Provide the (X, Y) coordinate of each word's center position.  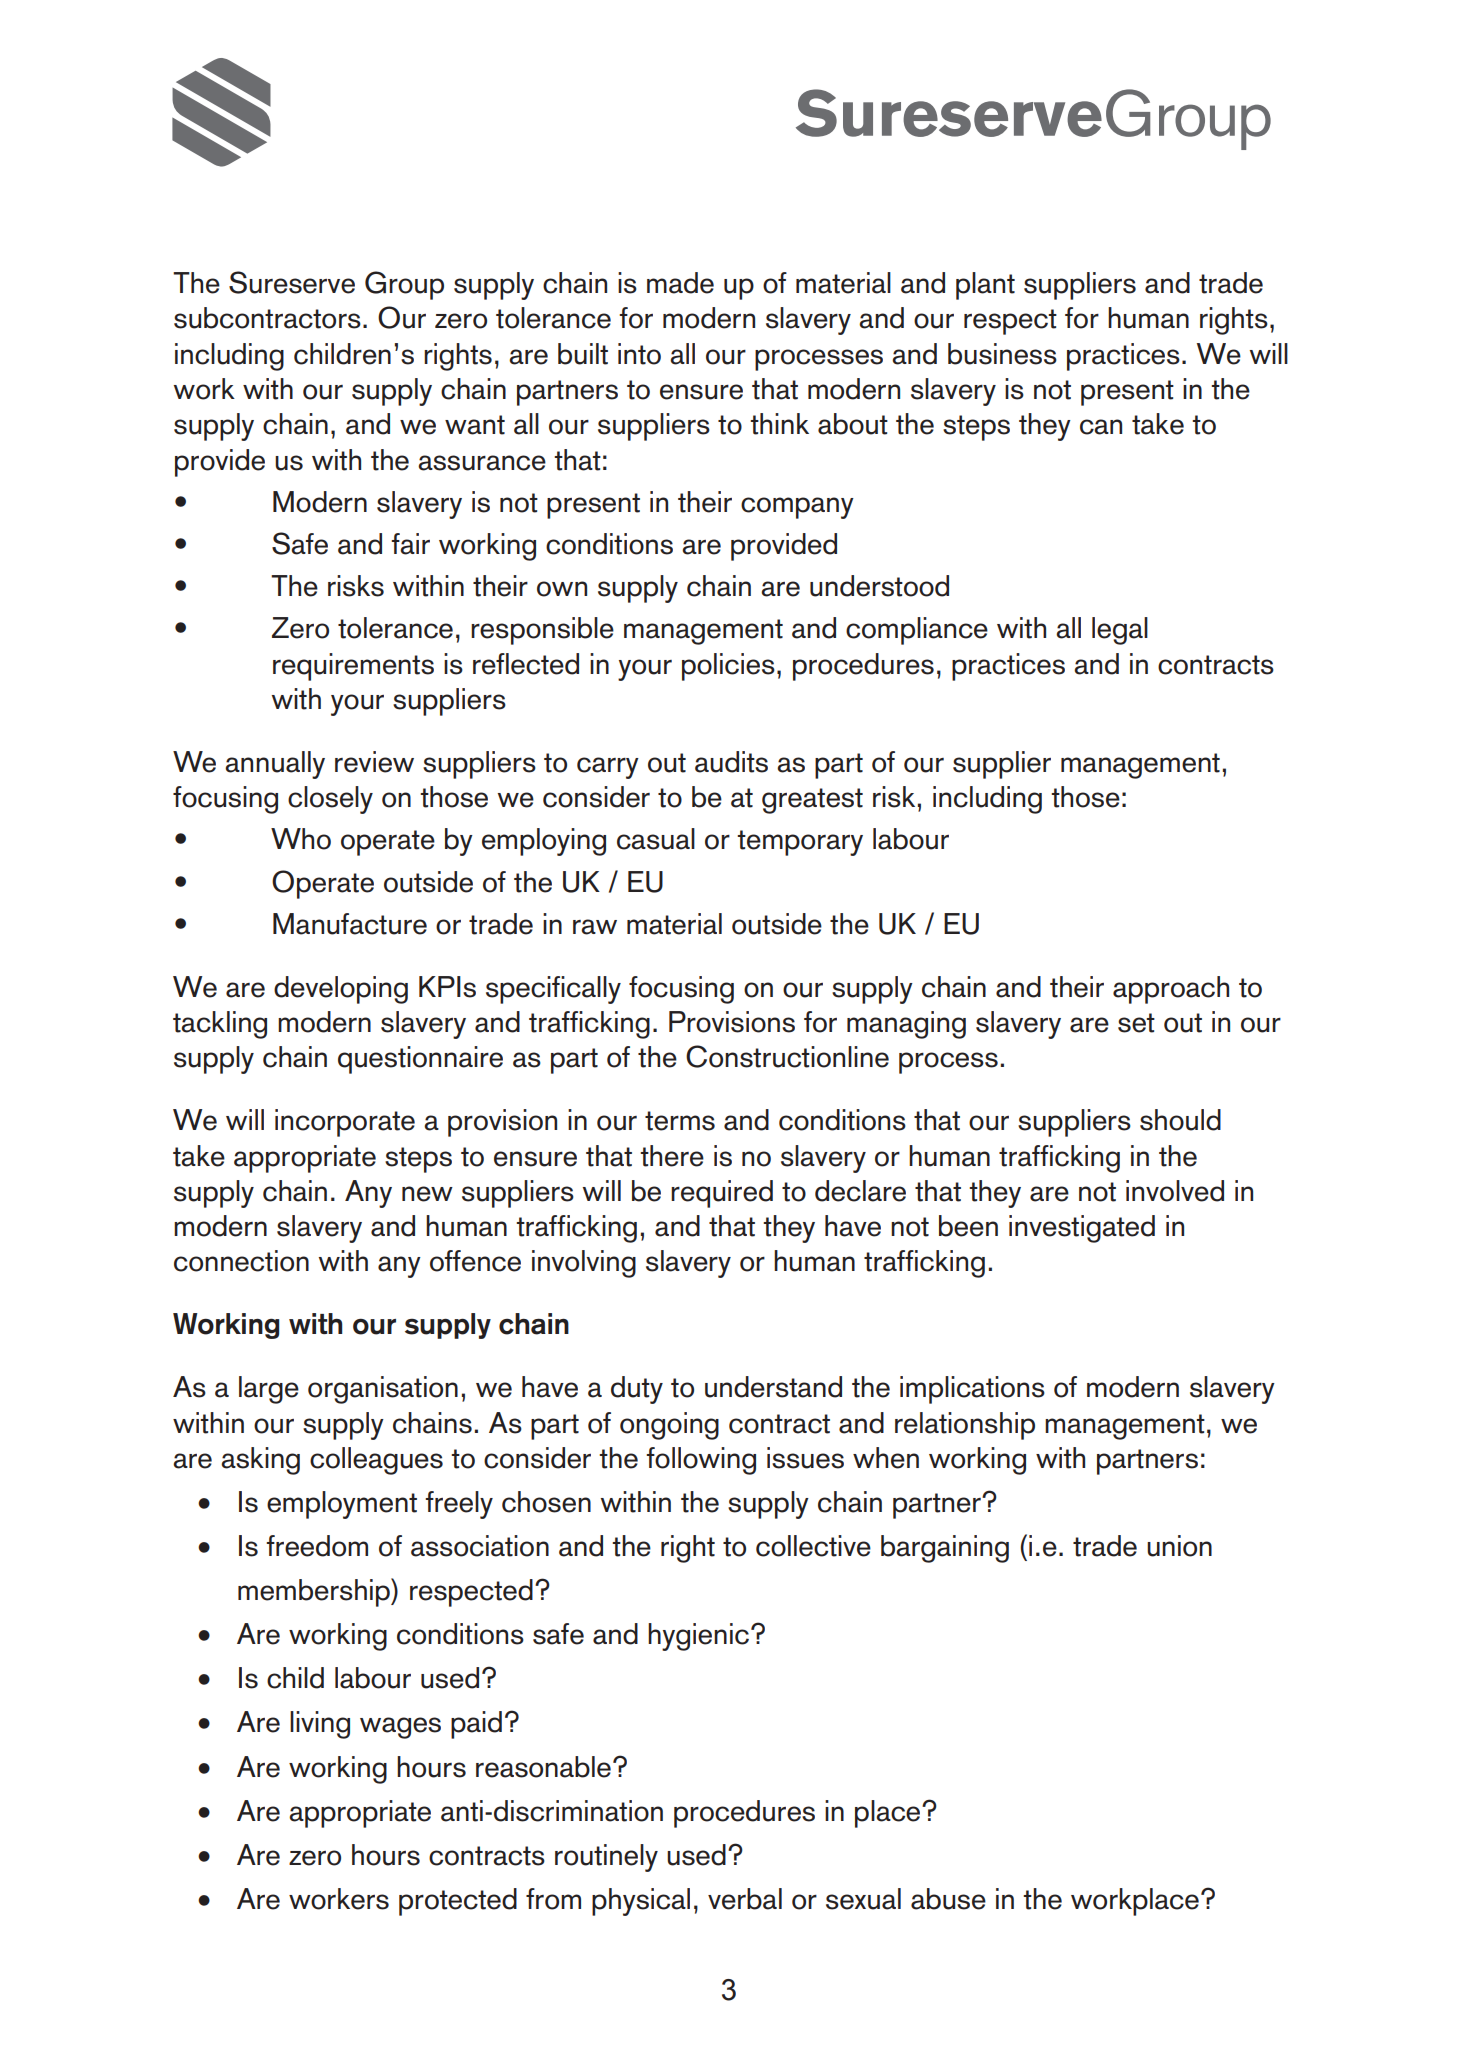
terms (680, 1121)
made (680, 283)
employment (342, 1505)
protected (458, 1902)
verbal (745, 1899)
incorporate (345, 1123)
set (1136, 1023)
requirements (353, 667)
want (475, 425)
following (701, 1461)
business (1002, 354)
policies (728, 667)
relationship (965, 1426)
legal (1120, 631)
